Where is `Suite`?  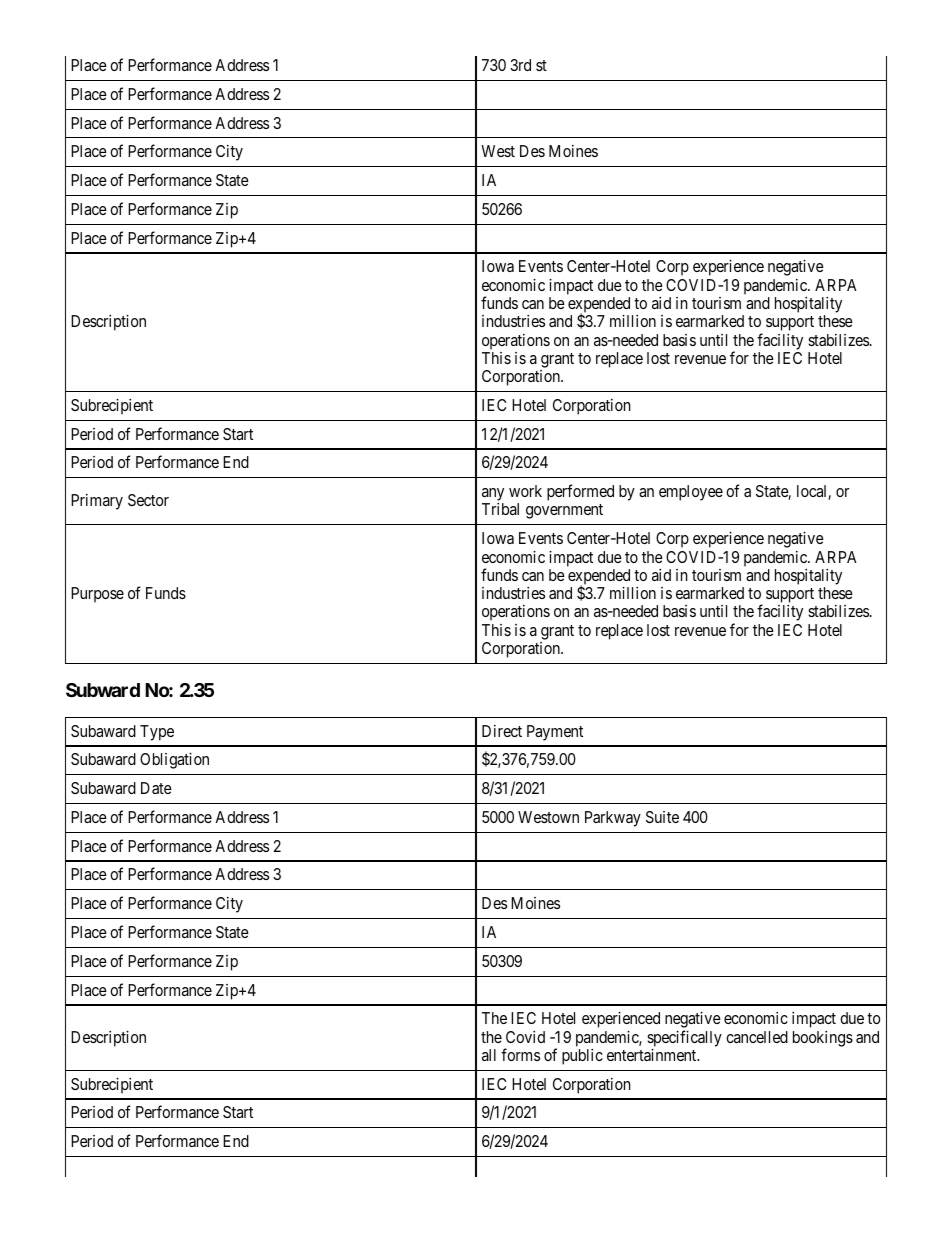 Suite is located at coordinates (662, 817).
